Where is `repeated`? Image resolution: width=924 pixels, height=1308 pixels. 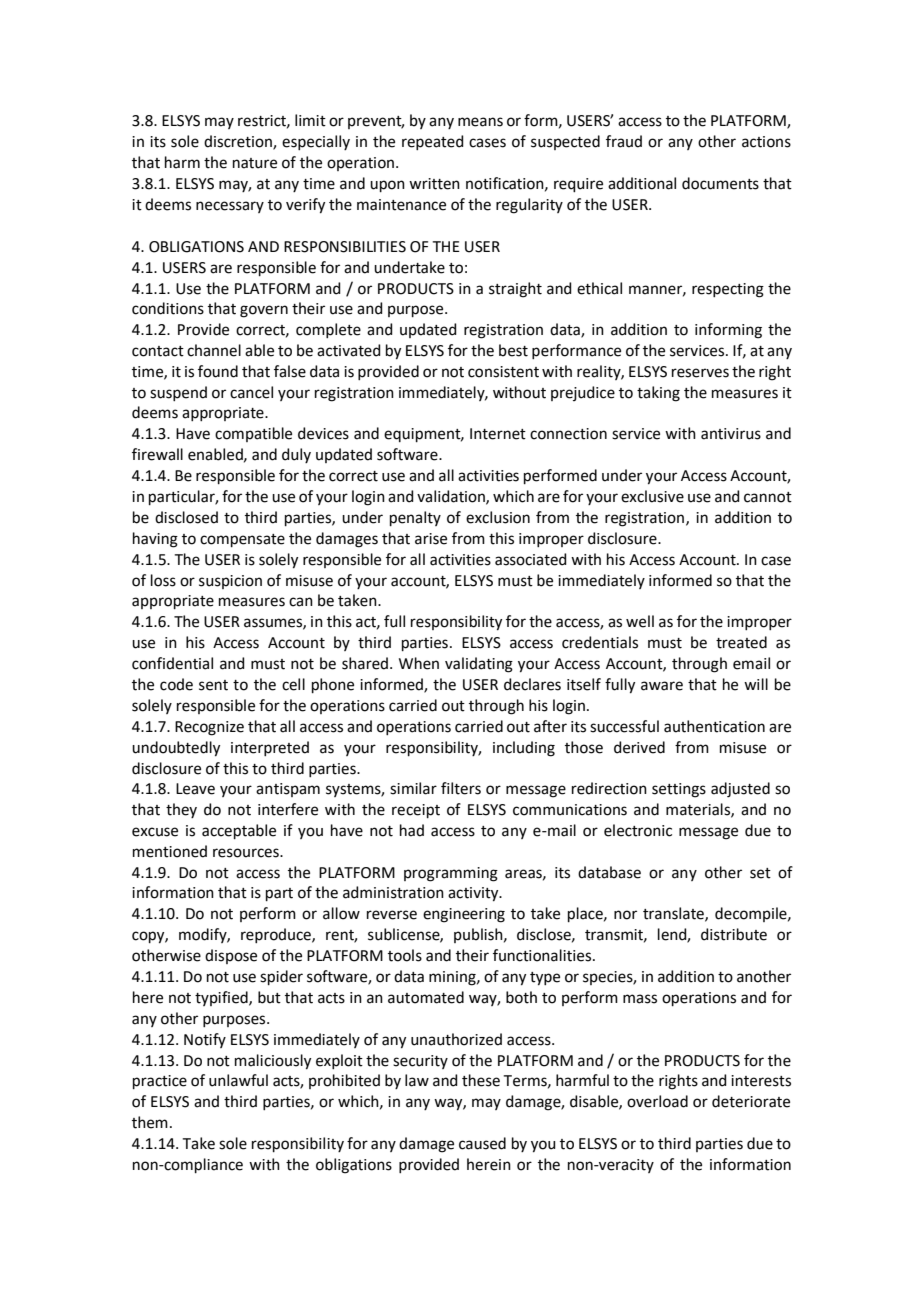 repeated is located at coordinates (433, 142).
